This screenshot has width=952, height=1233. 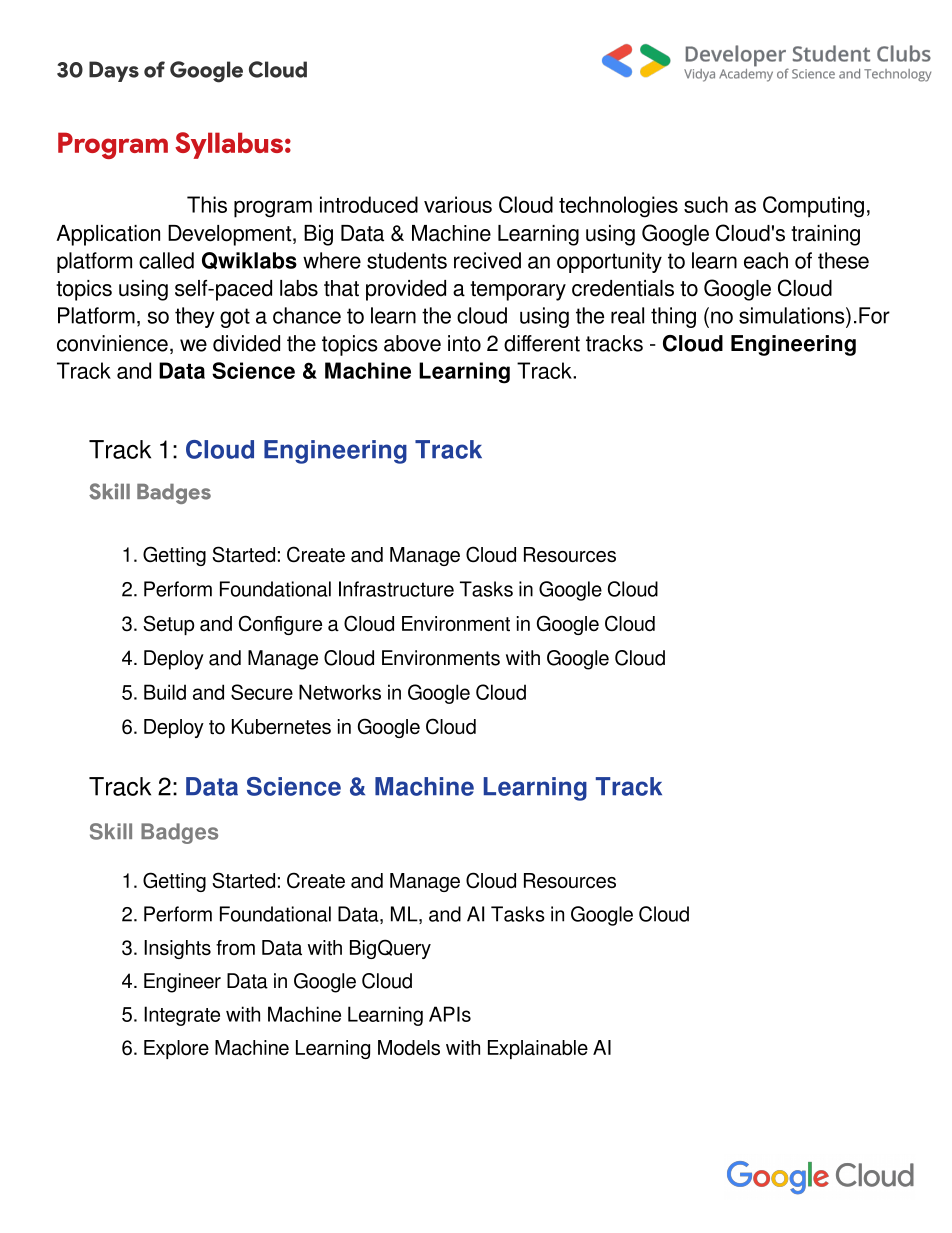 I want to click on Networks, so click(x=340, y=692).
